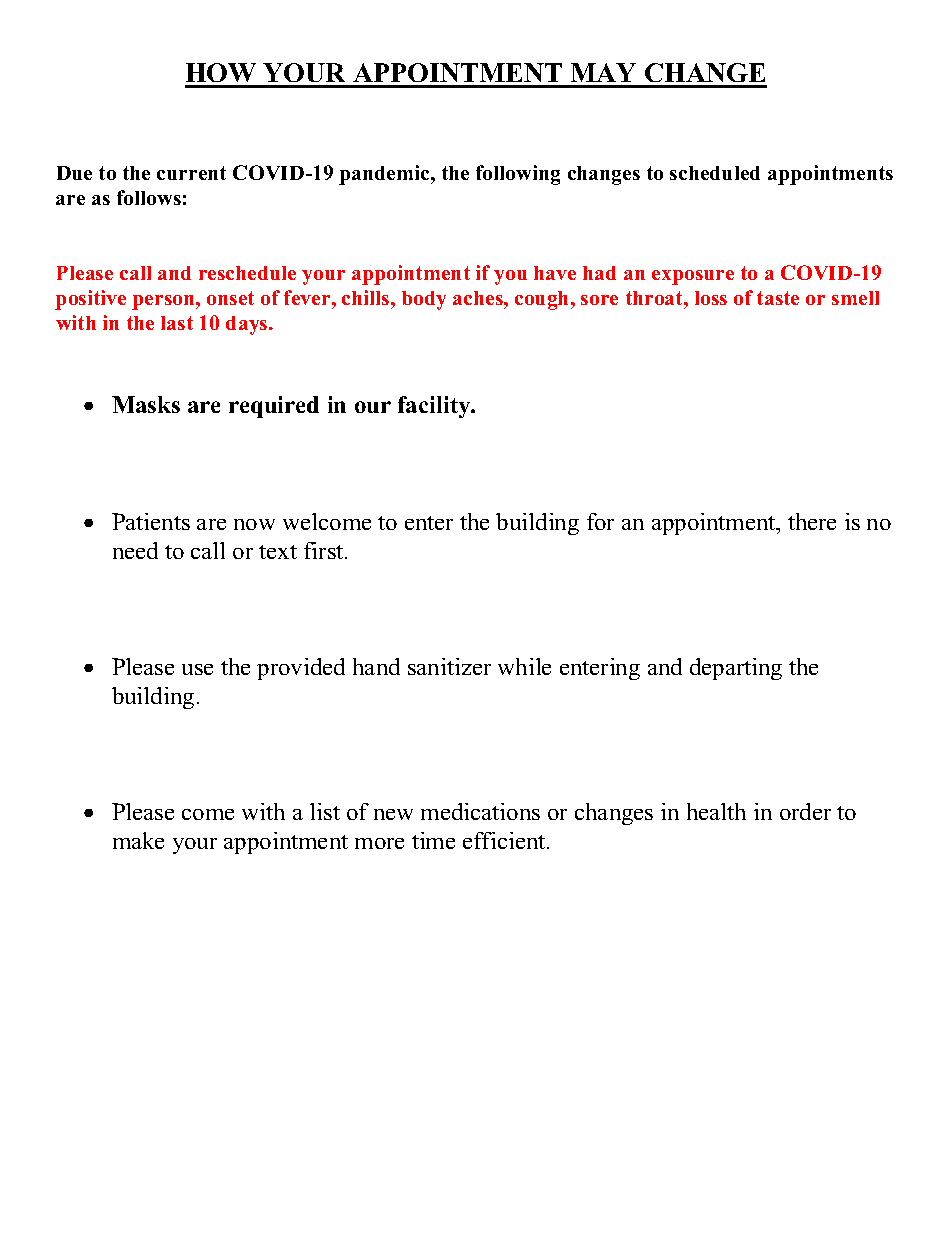 This screenshot has width=952, height=1233. What do you see at coordinates (480, 811) in the screenshot?
I see `medications` at bounding box center [480, 811].
